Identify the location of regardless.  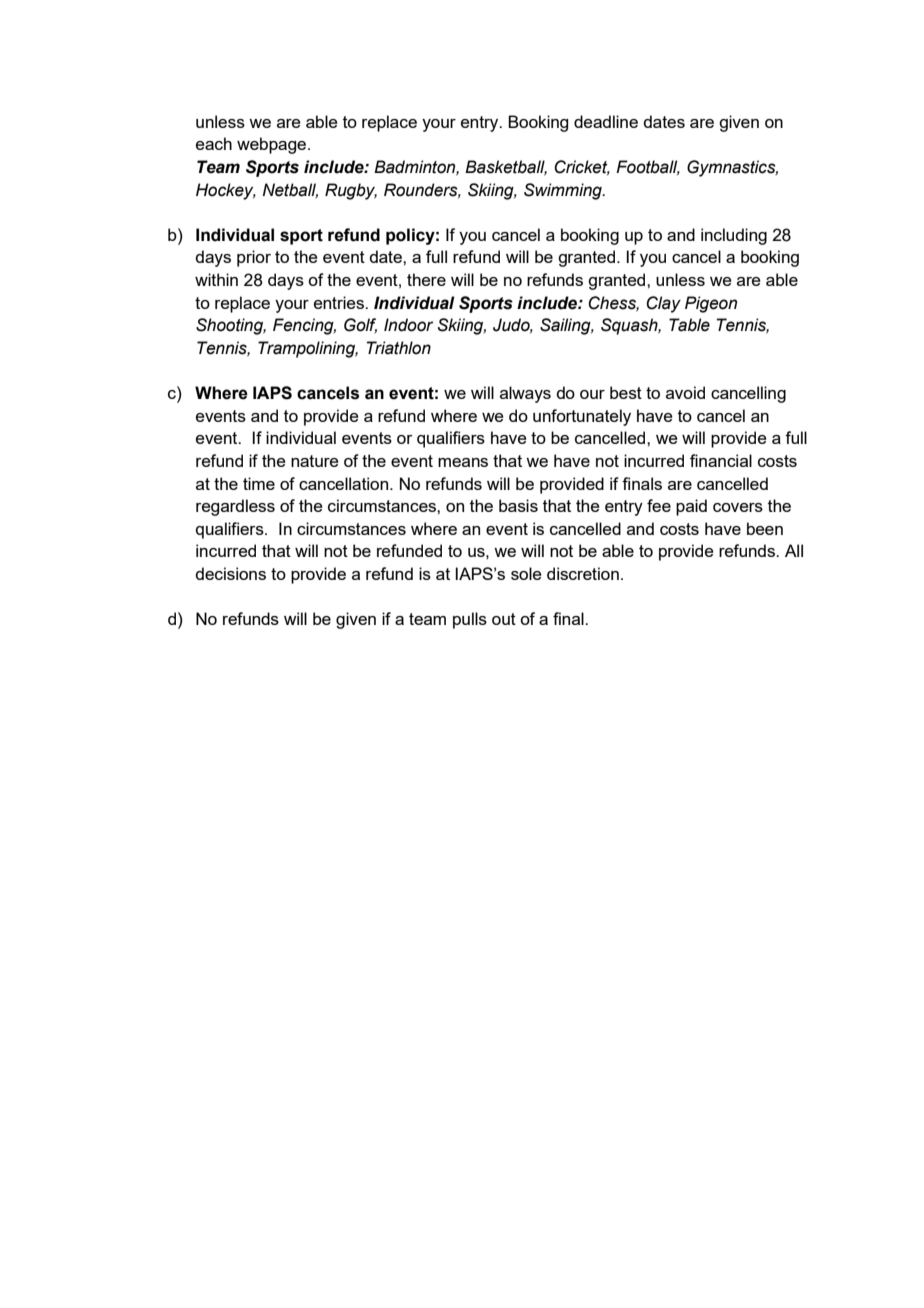
(235, 507).
